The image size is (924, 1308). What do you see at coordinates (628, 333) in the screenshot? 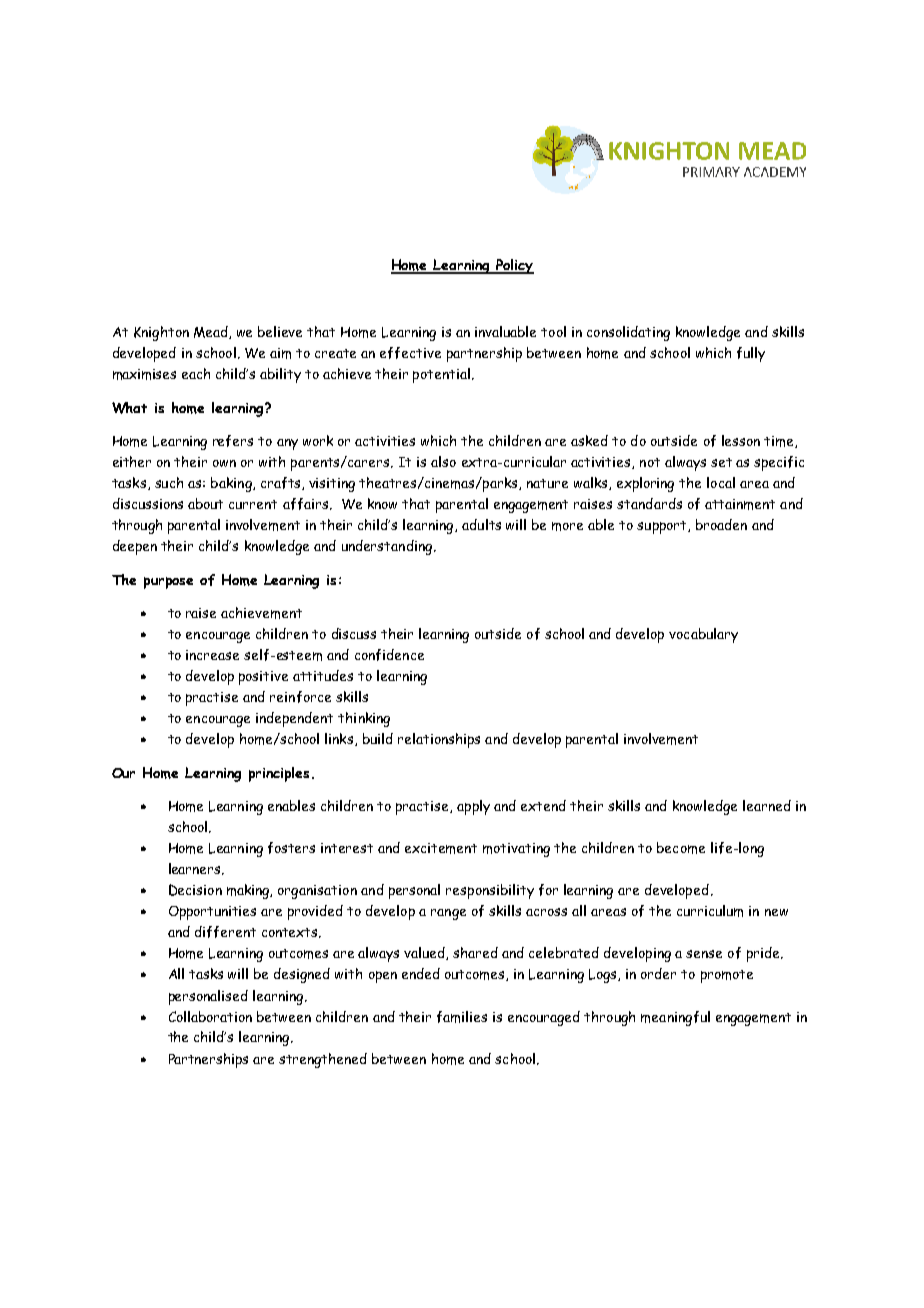
I see `consolidating` at bounding box center [628, 333].
